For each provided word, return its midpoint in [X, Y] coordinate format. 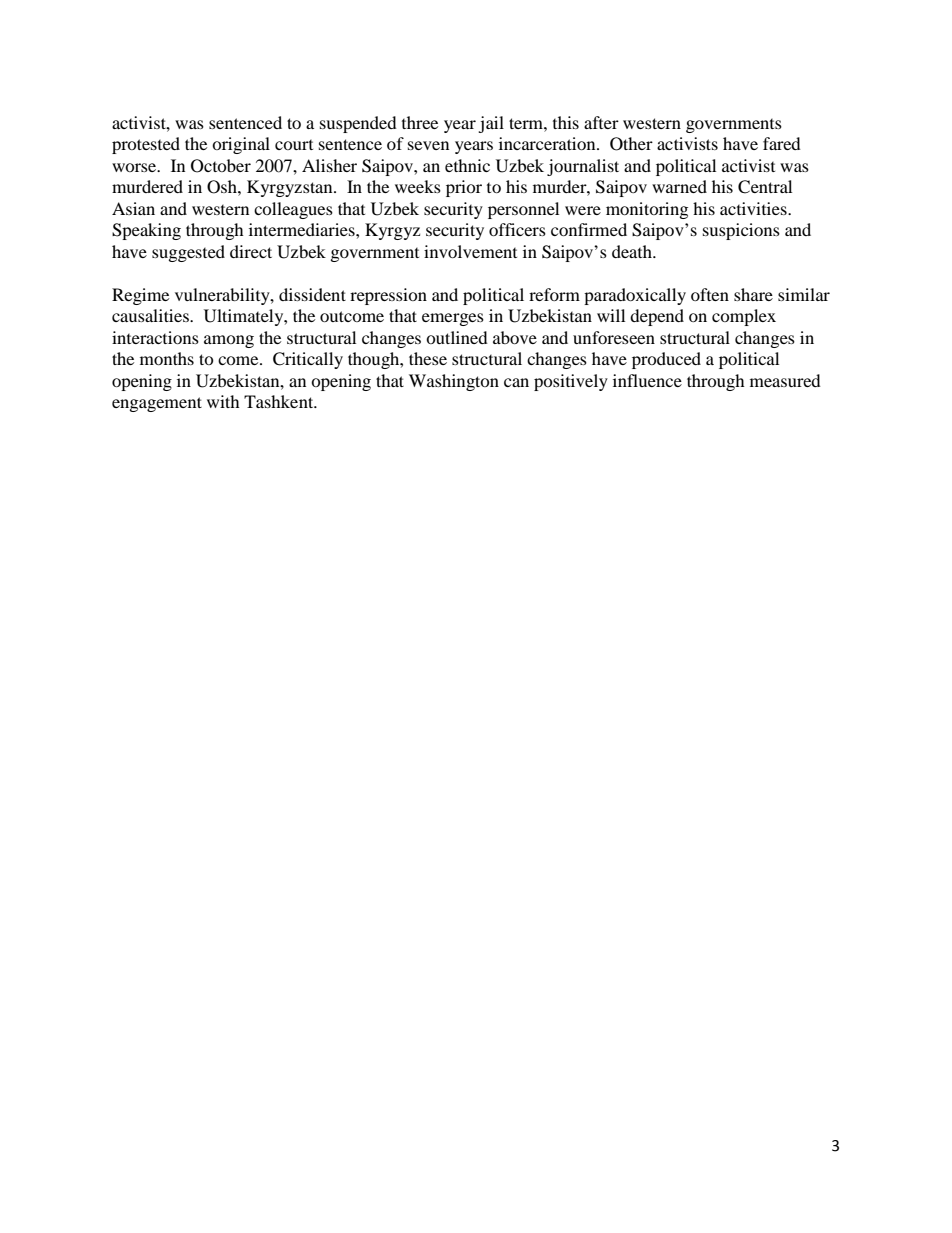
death [633, 251]
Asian [133, 208]
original [241, 145]
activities [754, 208]
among [229, 341]
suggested [188, 253]
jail [491, 124]
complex [744, 317]
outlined [457, 337]
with [223, 401]
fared [782, 143]
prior [464, 188]
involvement [470, 251]
